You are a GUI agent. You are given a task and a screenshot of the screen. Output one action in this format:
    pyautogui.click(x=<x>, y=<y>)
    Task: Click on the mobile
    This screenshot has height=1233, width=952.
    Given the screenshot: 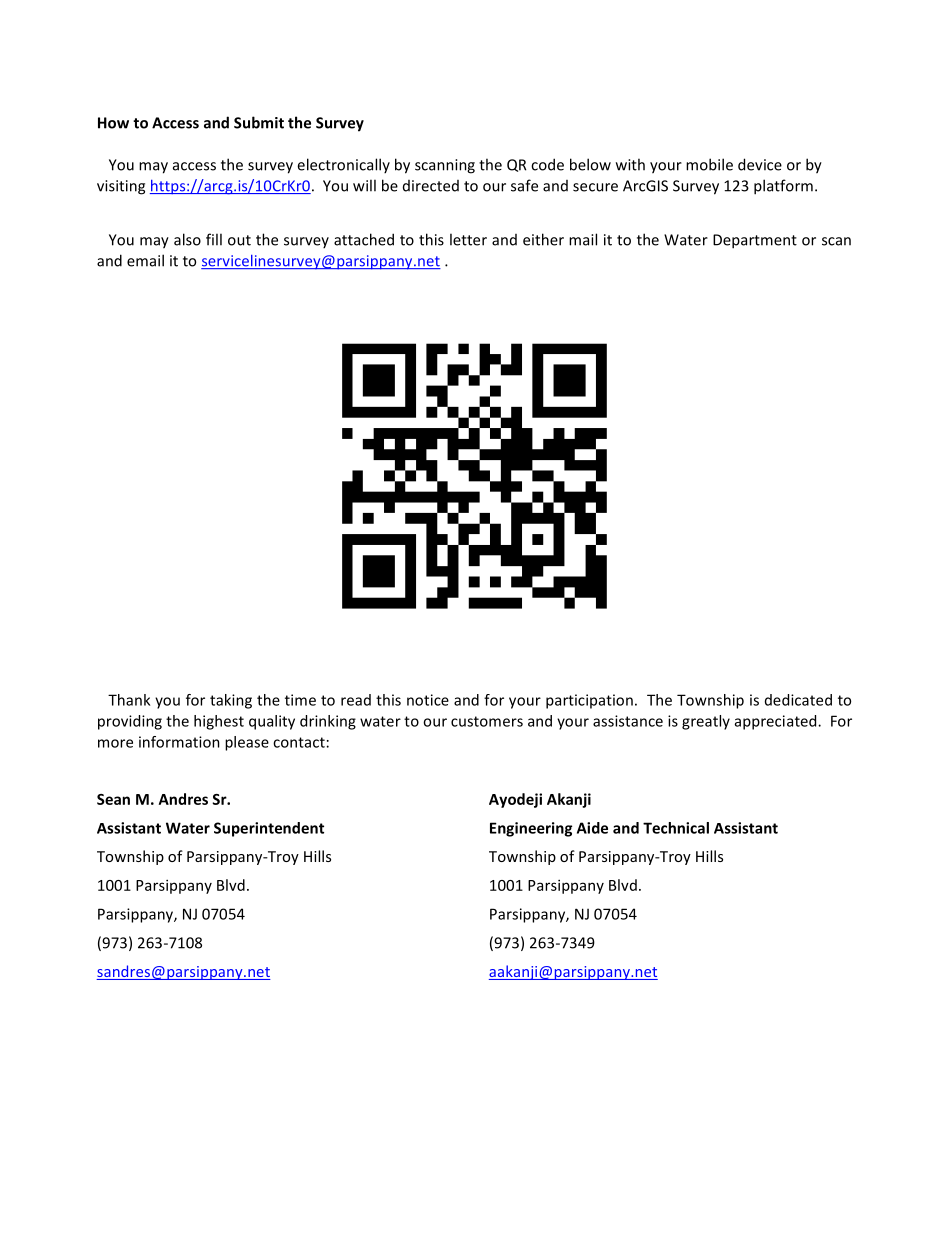 What is the action you would take?
    pyautogui.click(x=709, y=164)
